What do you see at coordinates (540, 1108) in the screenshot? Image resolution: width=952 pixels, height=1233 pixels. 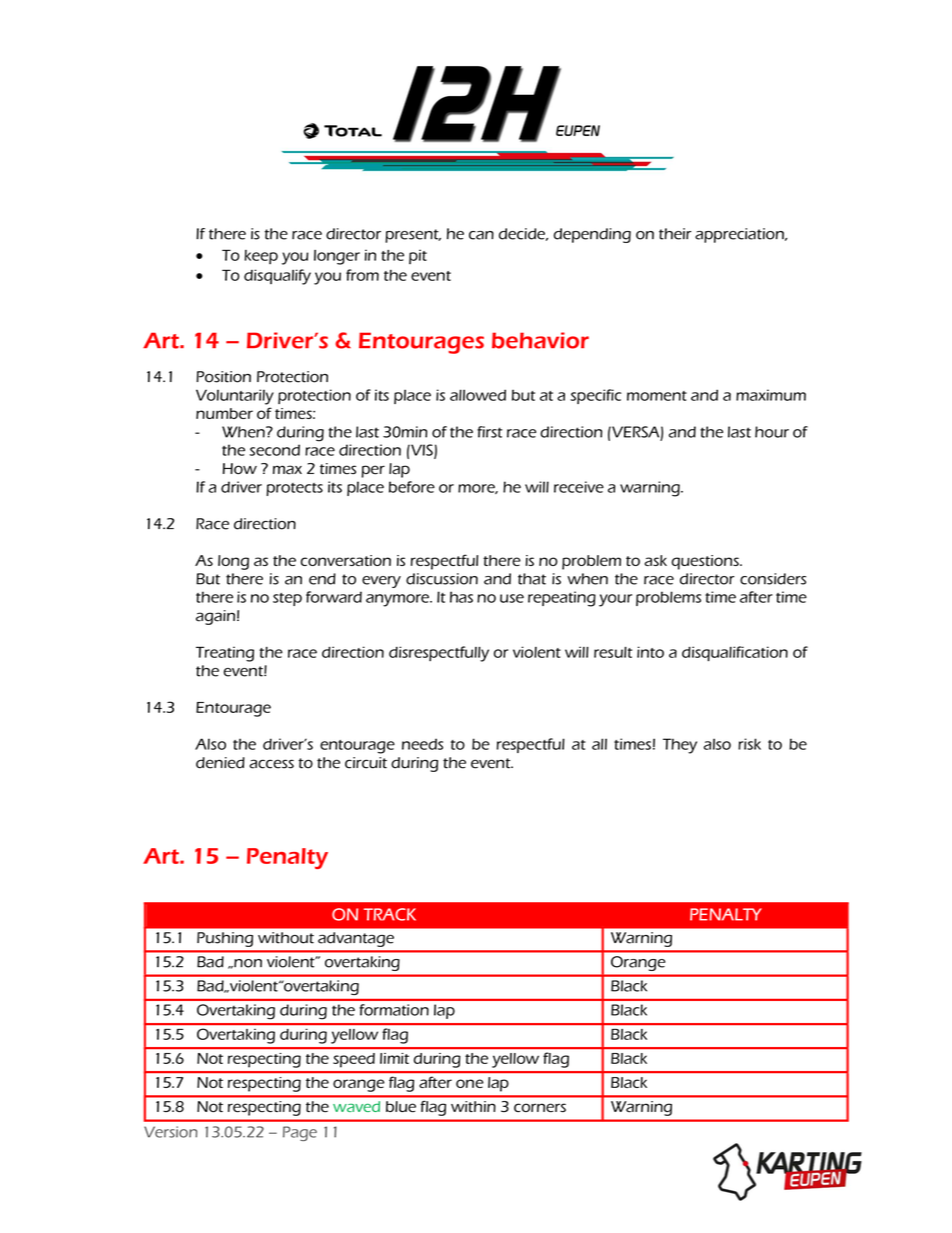 I see `corners` at bounding box center [540, 1108].
